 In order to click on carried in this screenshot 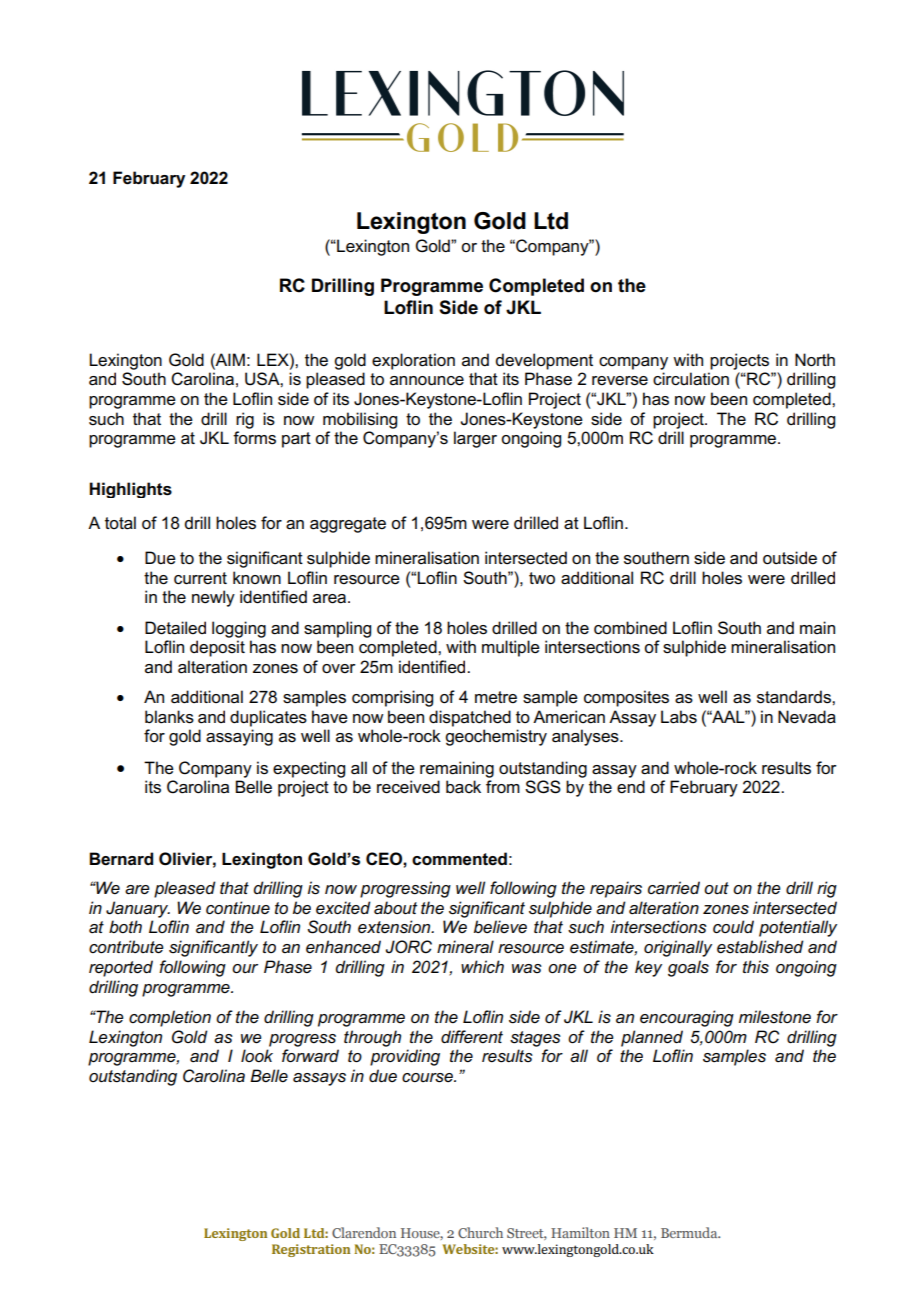, I will do `click(674, 888)`.
